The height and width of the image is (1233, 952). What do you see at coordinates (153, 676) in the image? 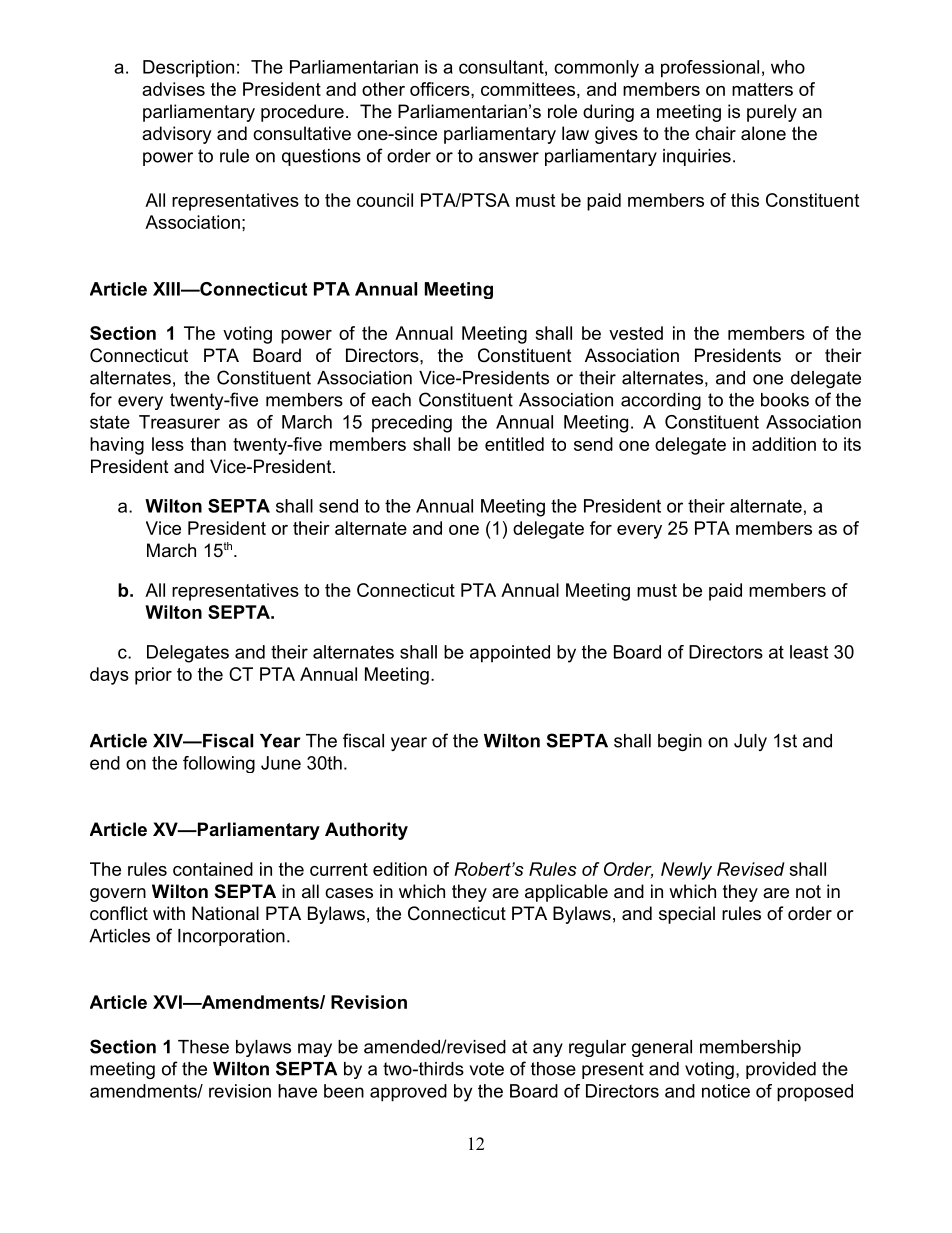
I see `prior` at bounding box center [153, 676].
